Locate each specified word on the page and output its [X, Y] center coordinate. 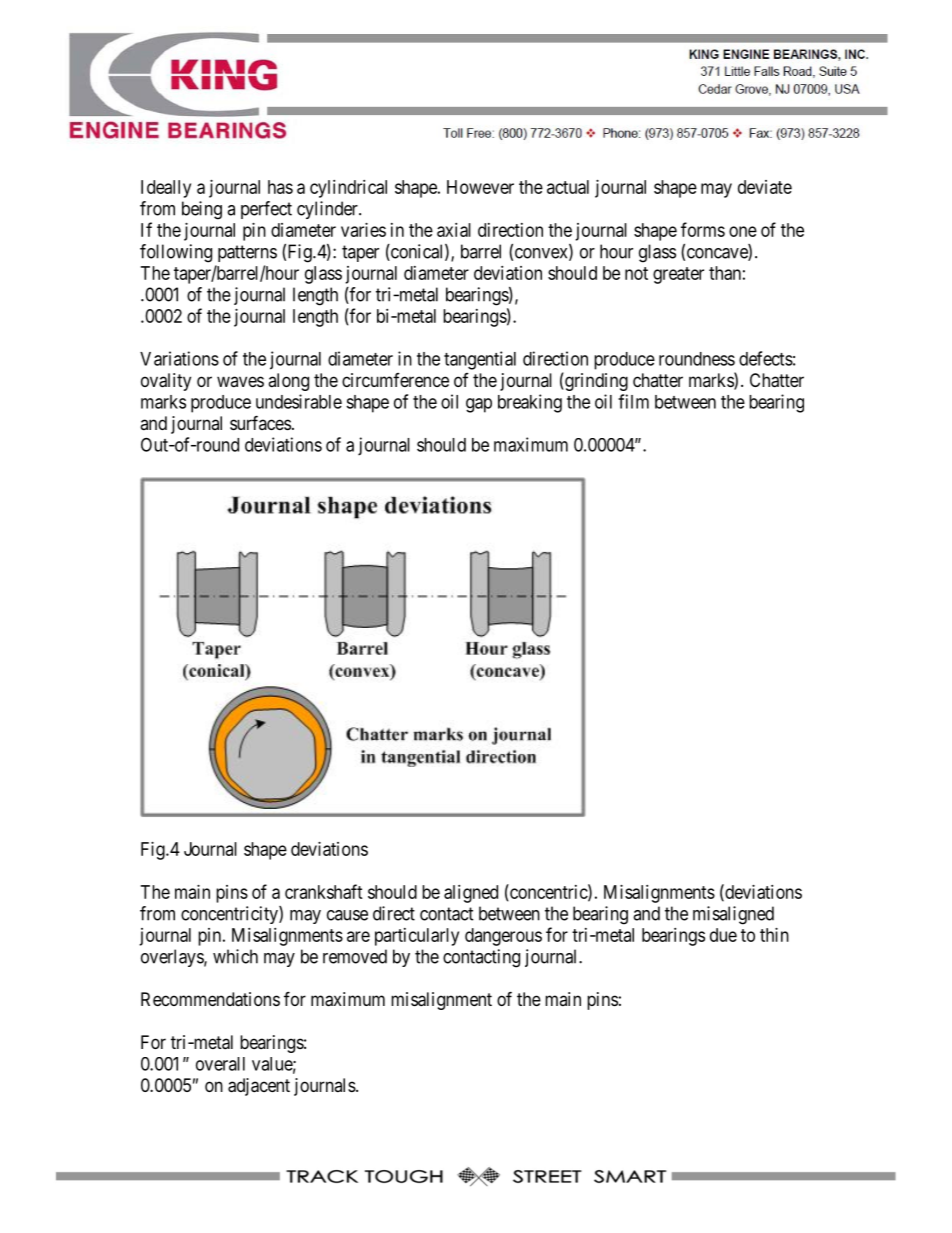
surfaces [260, 422]
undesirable [299, 401]
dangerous [503, 937]
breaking [530, 403]
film [633, 401]
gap [479, 405]
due [723, 935]
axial [454, 230]
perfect [266, 210]
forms [703, 229]
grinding [595, 382]
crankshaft [324, 891]
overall [220, 1064]
